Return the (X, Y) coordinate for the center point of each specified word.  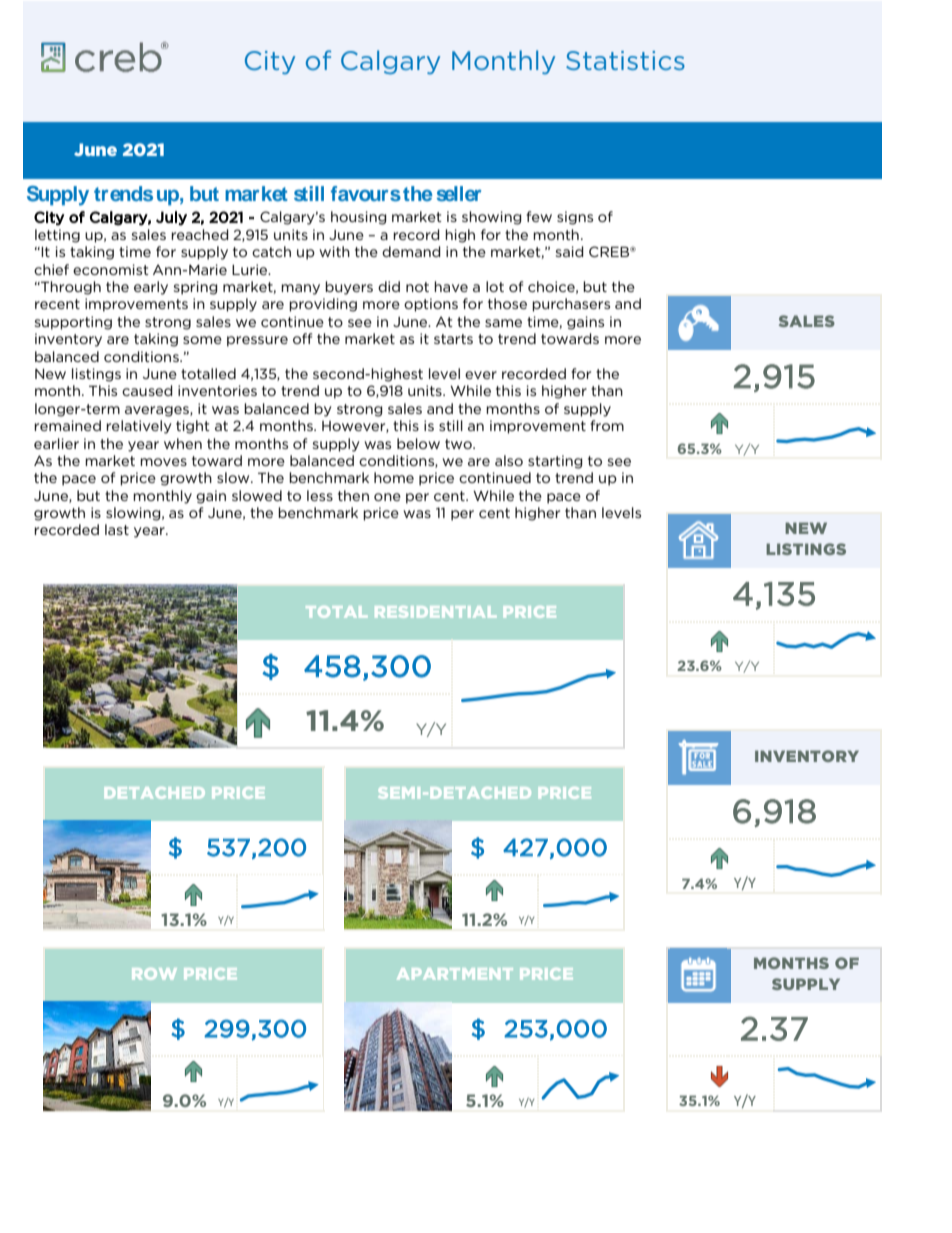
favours (366, 193)
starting (555, 462)
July (171, 218)
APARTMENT (455, 974)
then (353, 495)
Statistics (625, 60)
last (117, 529)
